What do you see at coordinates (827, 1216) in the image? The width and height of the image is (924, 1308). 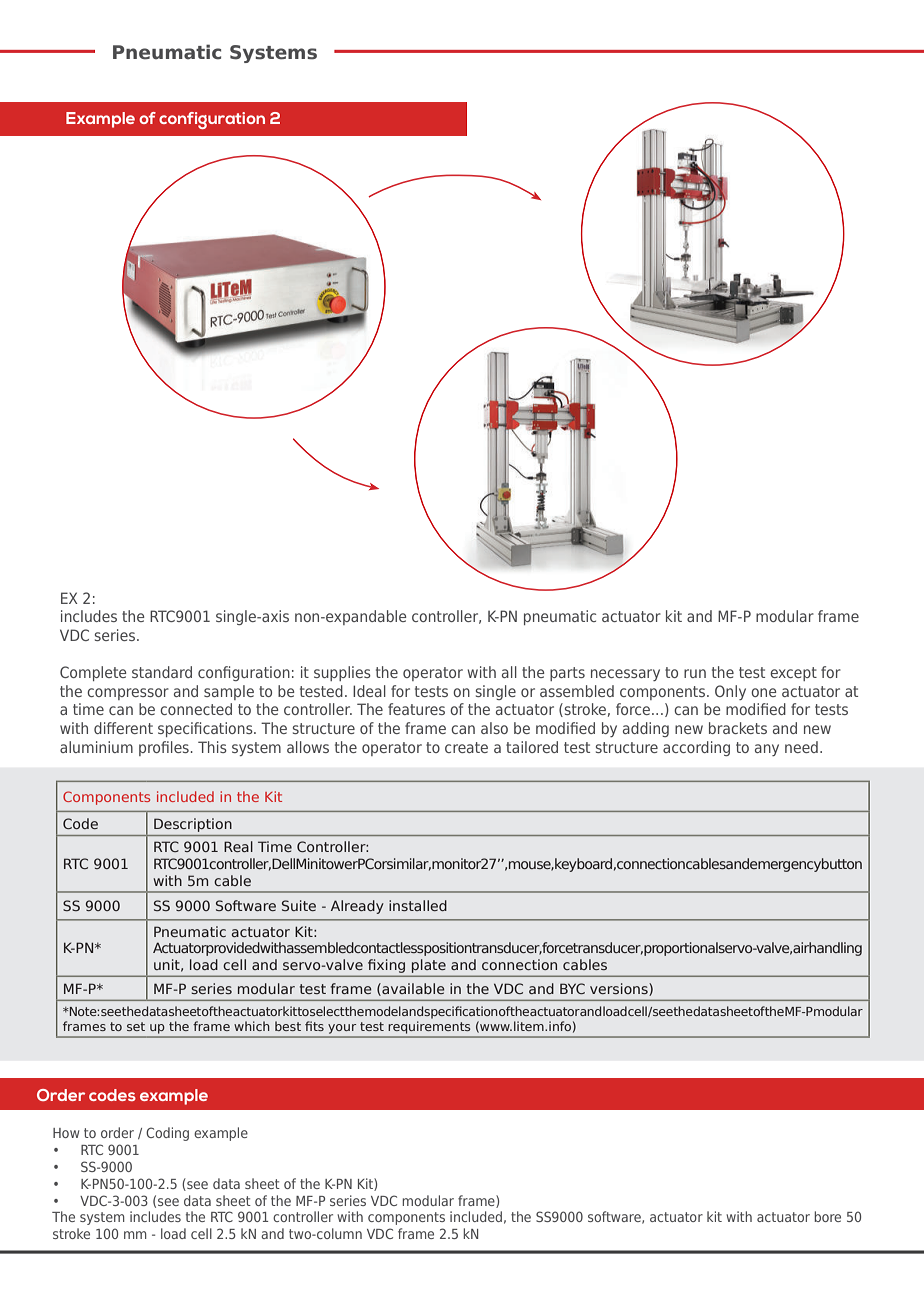 I see `bore` at bounding box center [827, 1216].
